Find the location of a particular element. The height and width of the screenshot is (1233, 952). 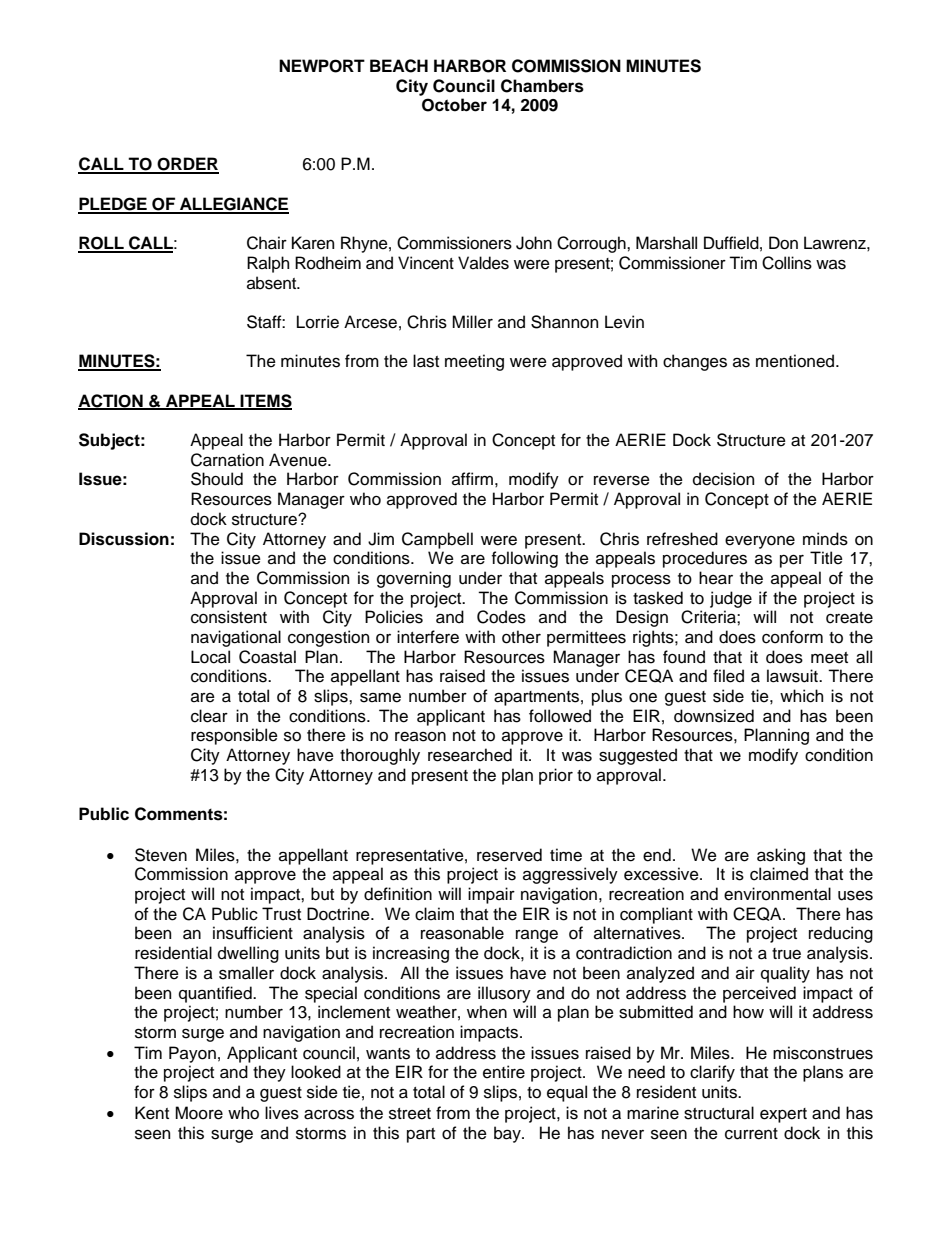

asking is located at coordinates (781, 856).
